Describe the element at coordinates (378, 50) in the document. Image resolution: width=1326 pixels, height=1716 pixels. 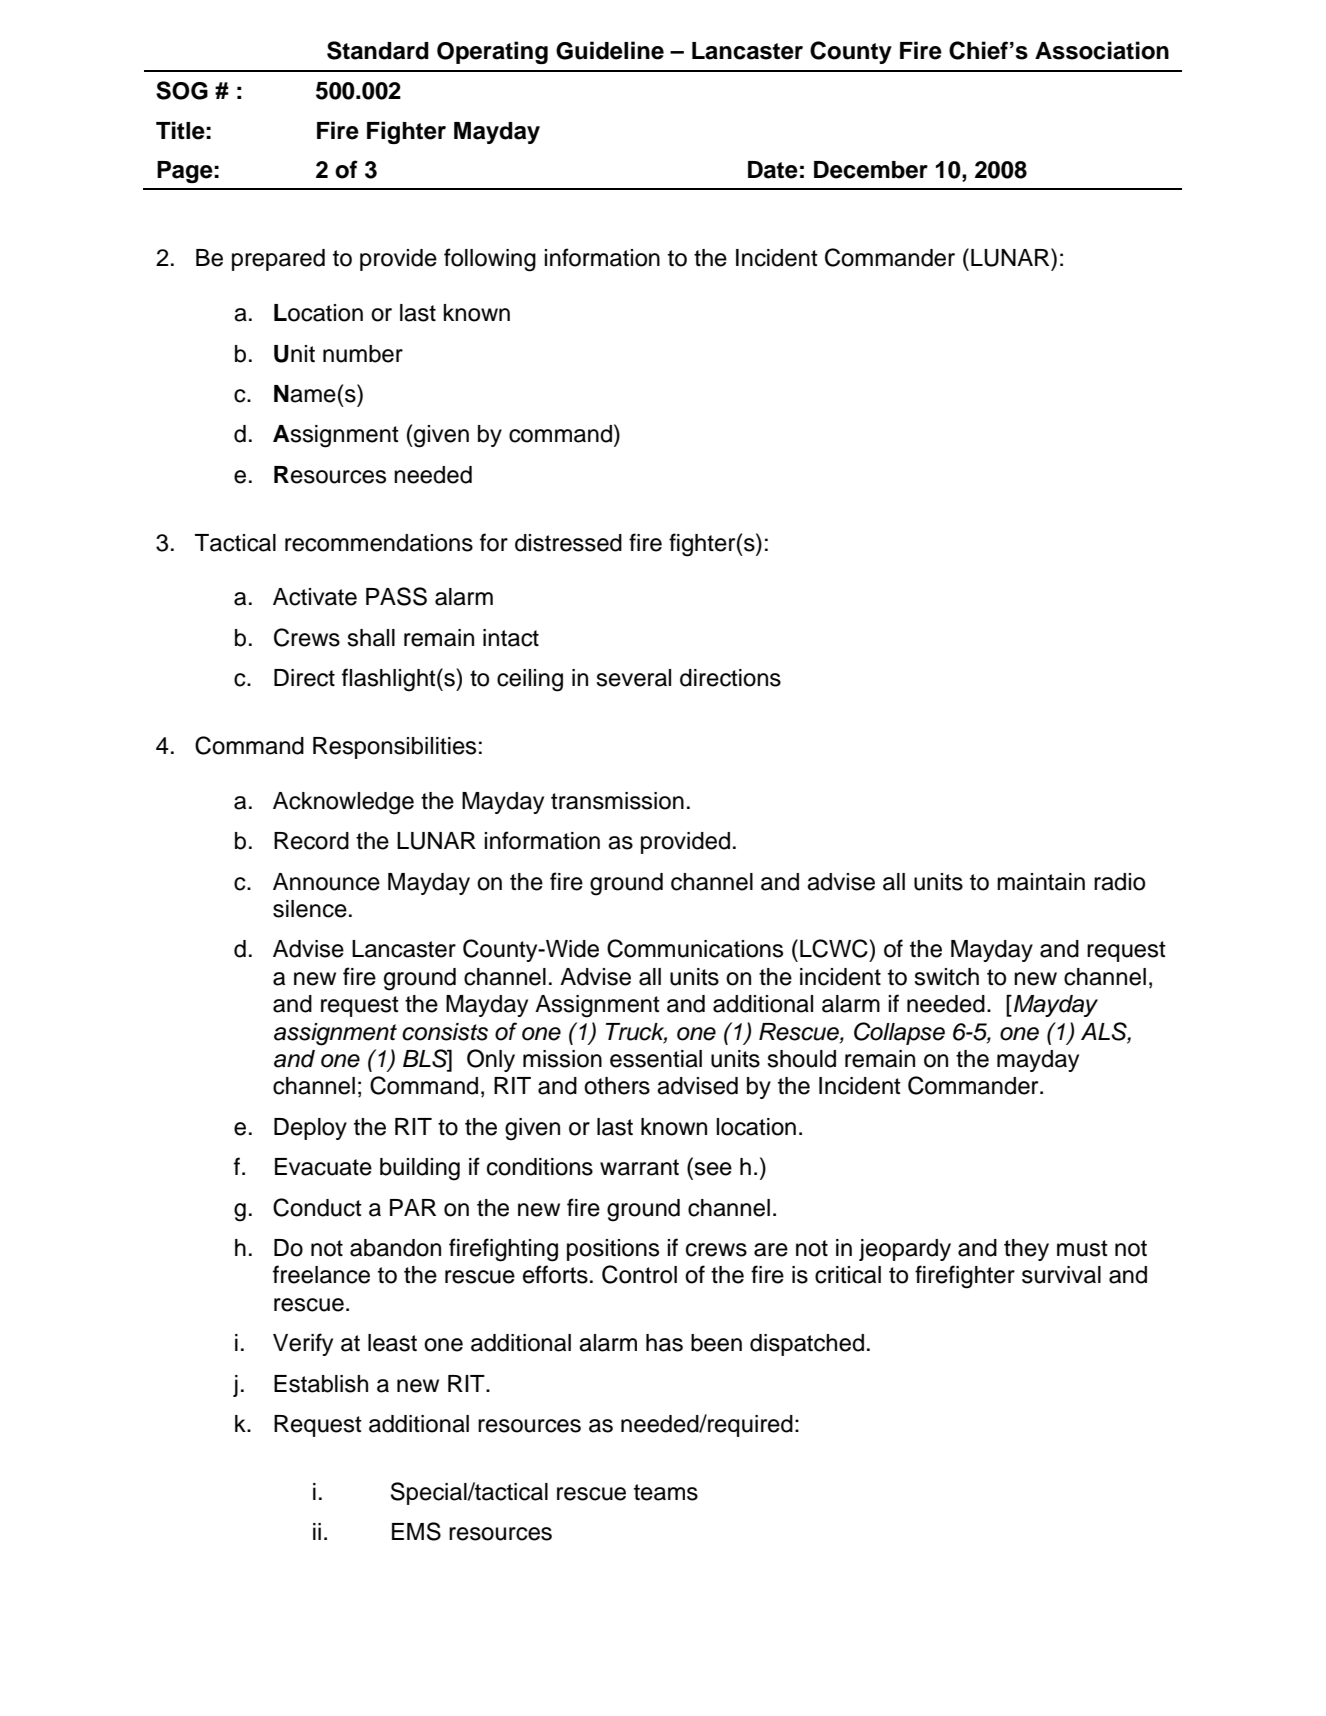
I see `Standard` at that location.
